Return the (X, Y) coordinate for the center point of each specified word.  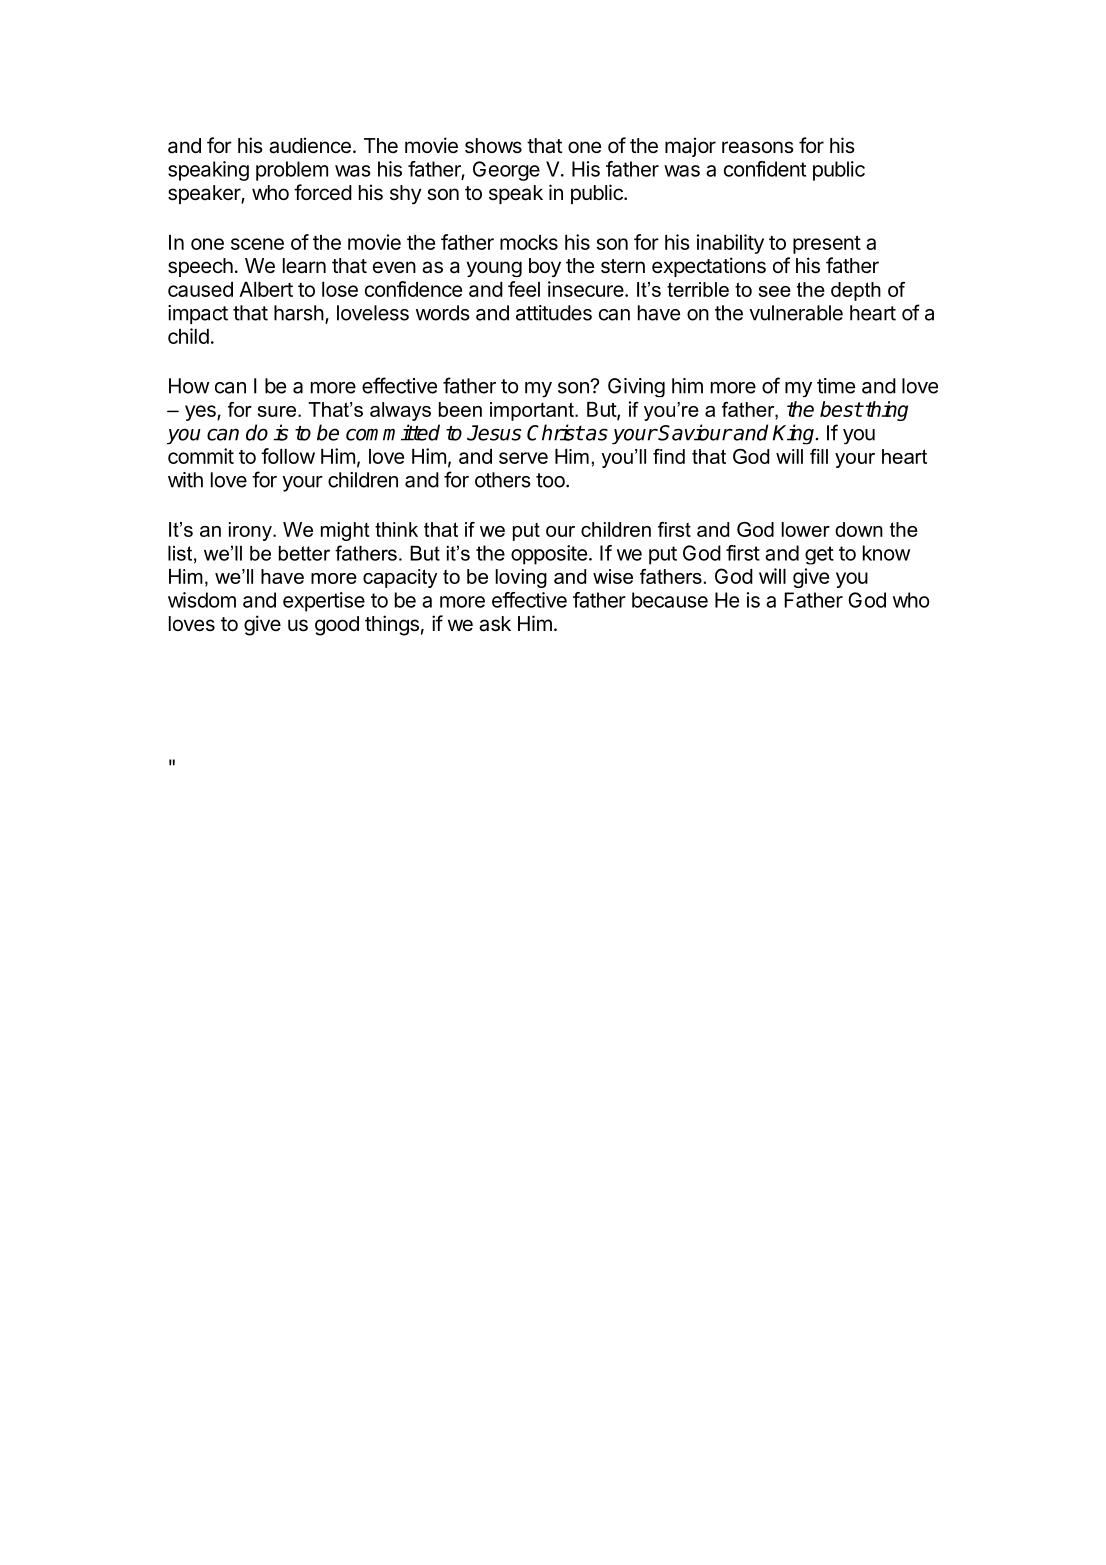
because (670, 600)
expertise (324, 602)
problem (292, 171)
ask (495, 624)
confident (765, 169)
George (506, 171)
